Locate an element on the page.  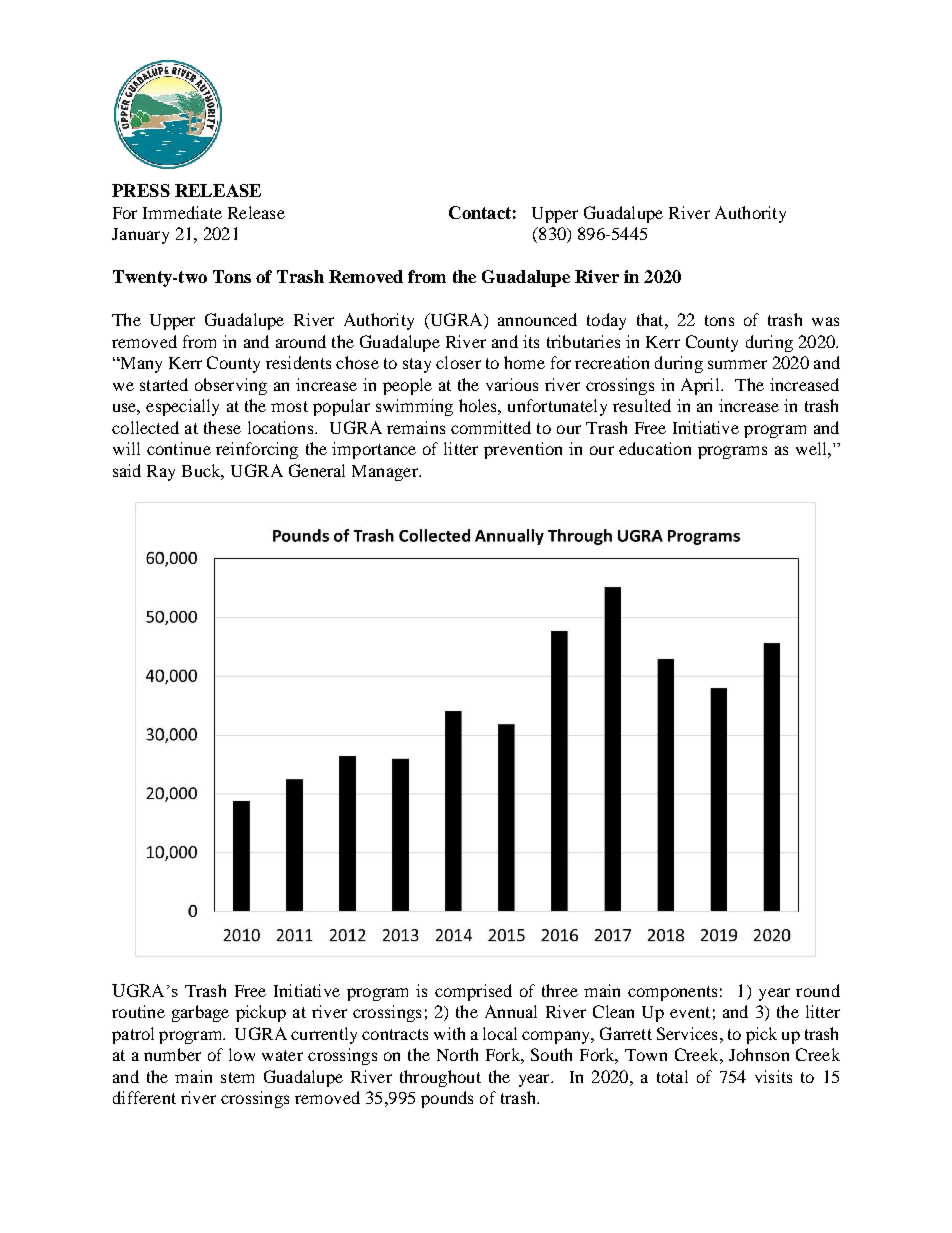
Manager is located at coordinates (386, 473).
